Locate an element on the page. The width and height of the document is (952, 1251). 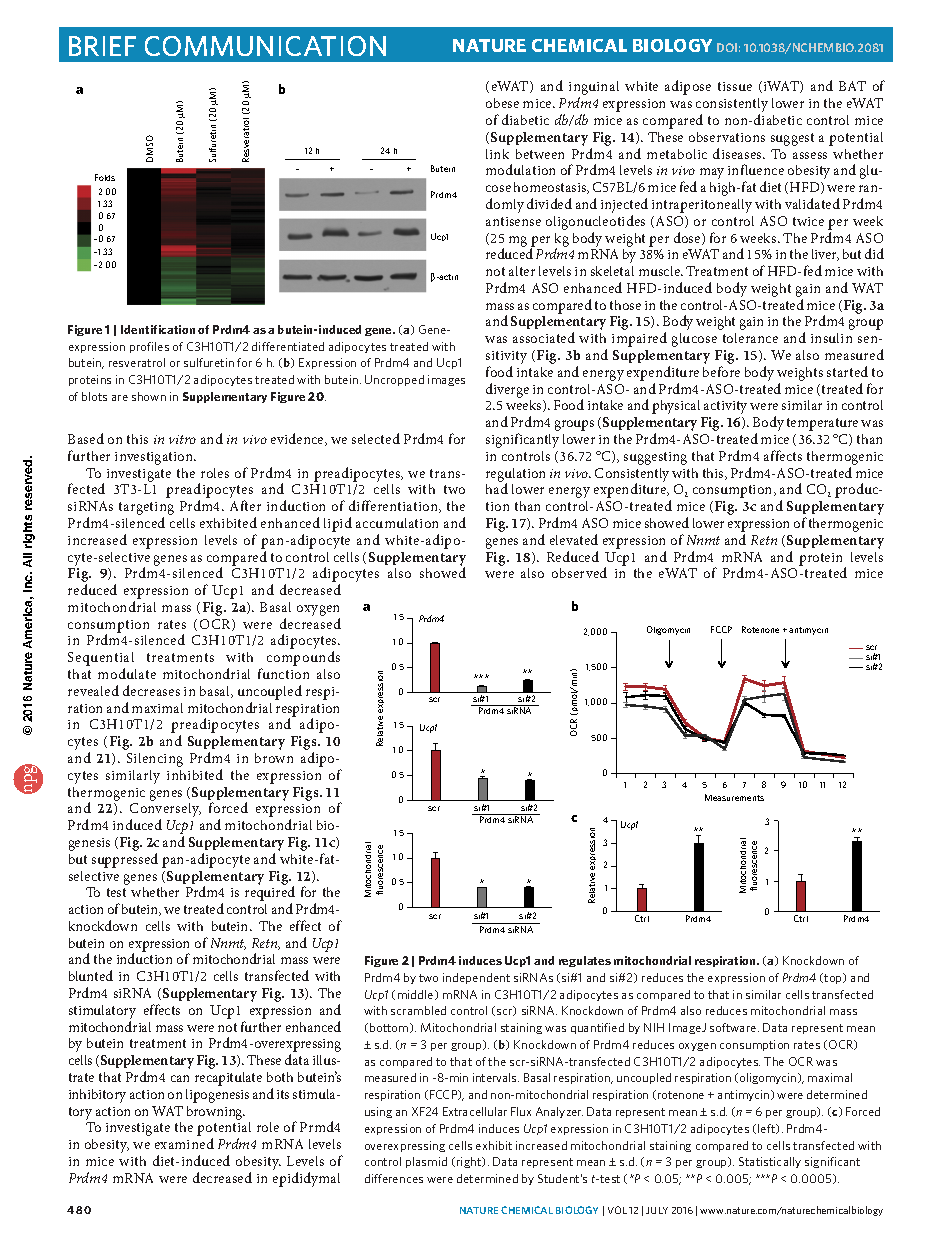
top is located at coordinates (834, 978).
